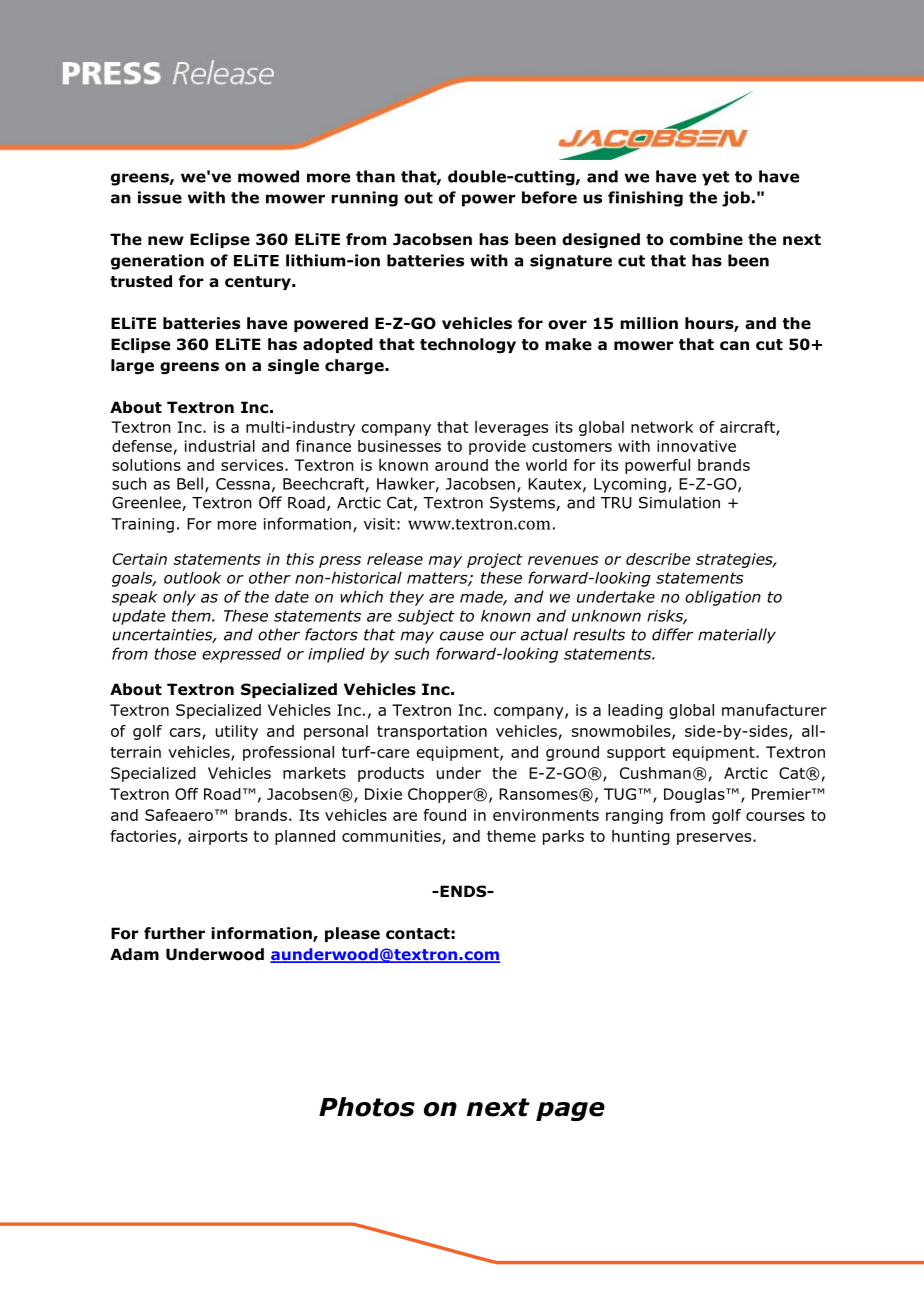 The image size is (924, 1309). Describe the element at coordinates (375, 176) in the page. I see `than` at that location.
